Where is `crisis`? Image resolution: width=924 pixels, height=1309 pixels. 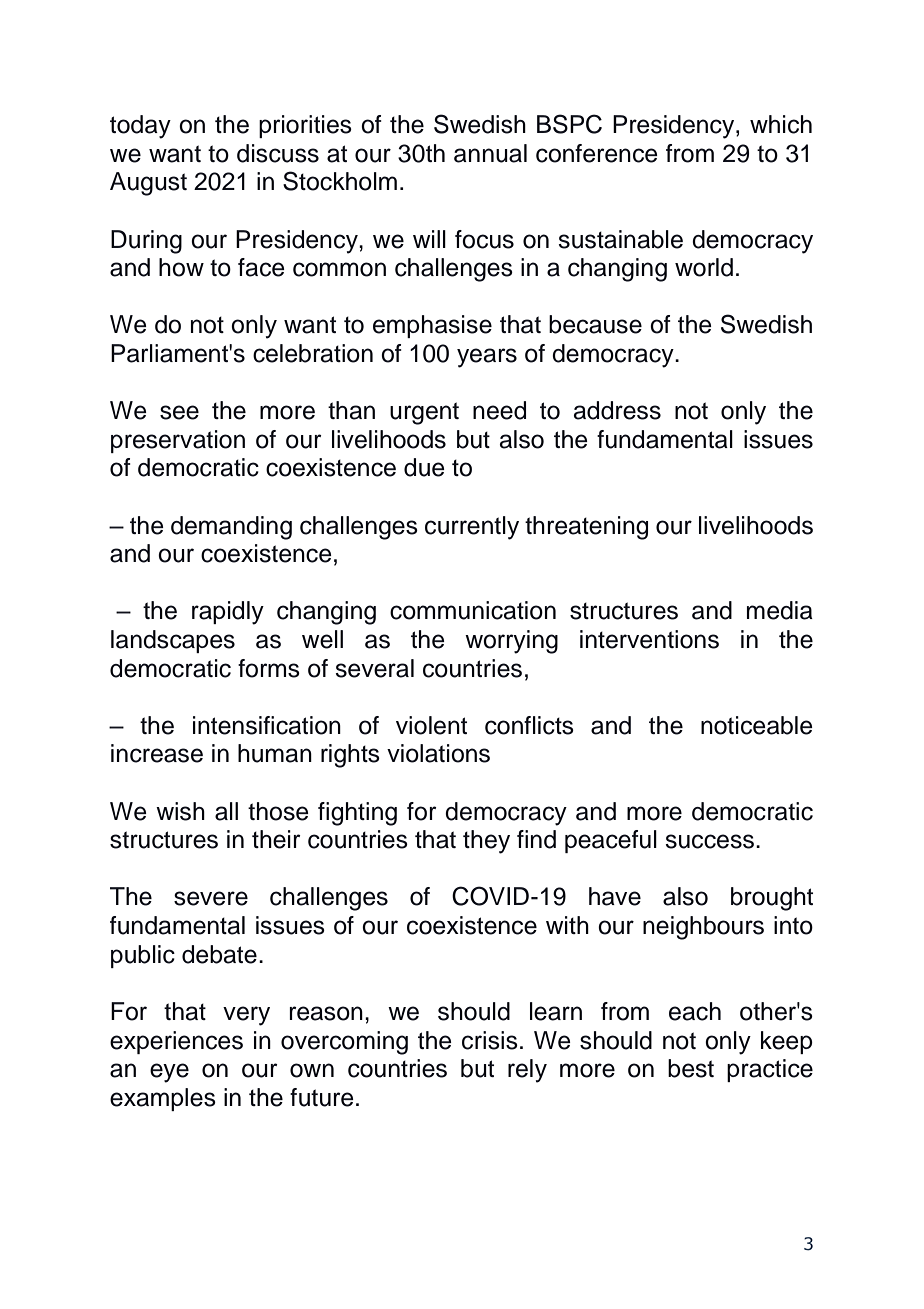 crisis is located at coordinates (490, 1040).
